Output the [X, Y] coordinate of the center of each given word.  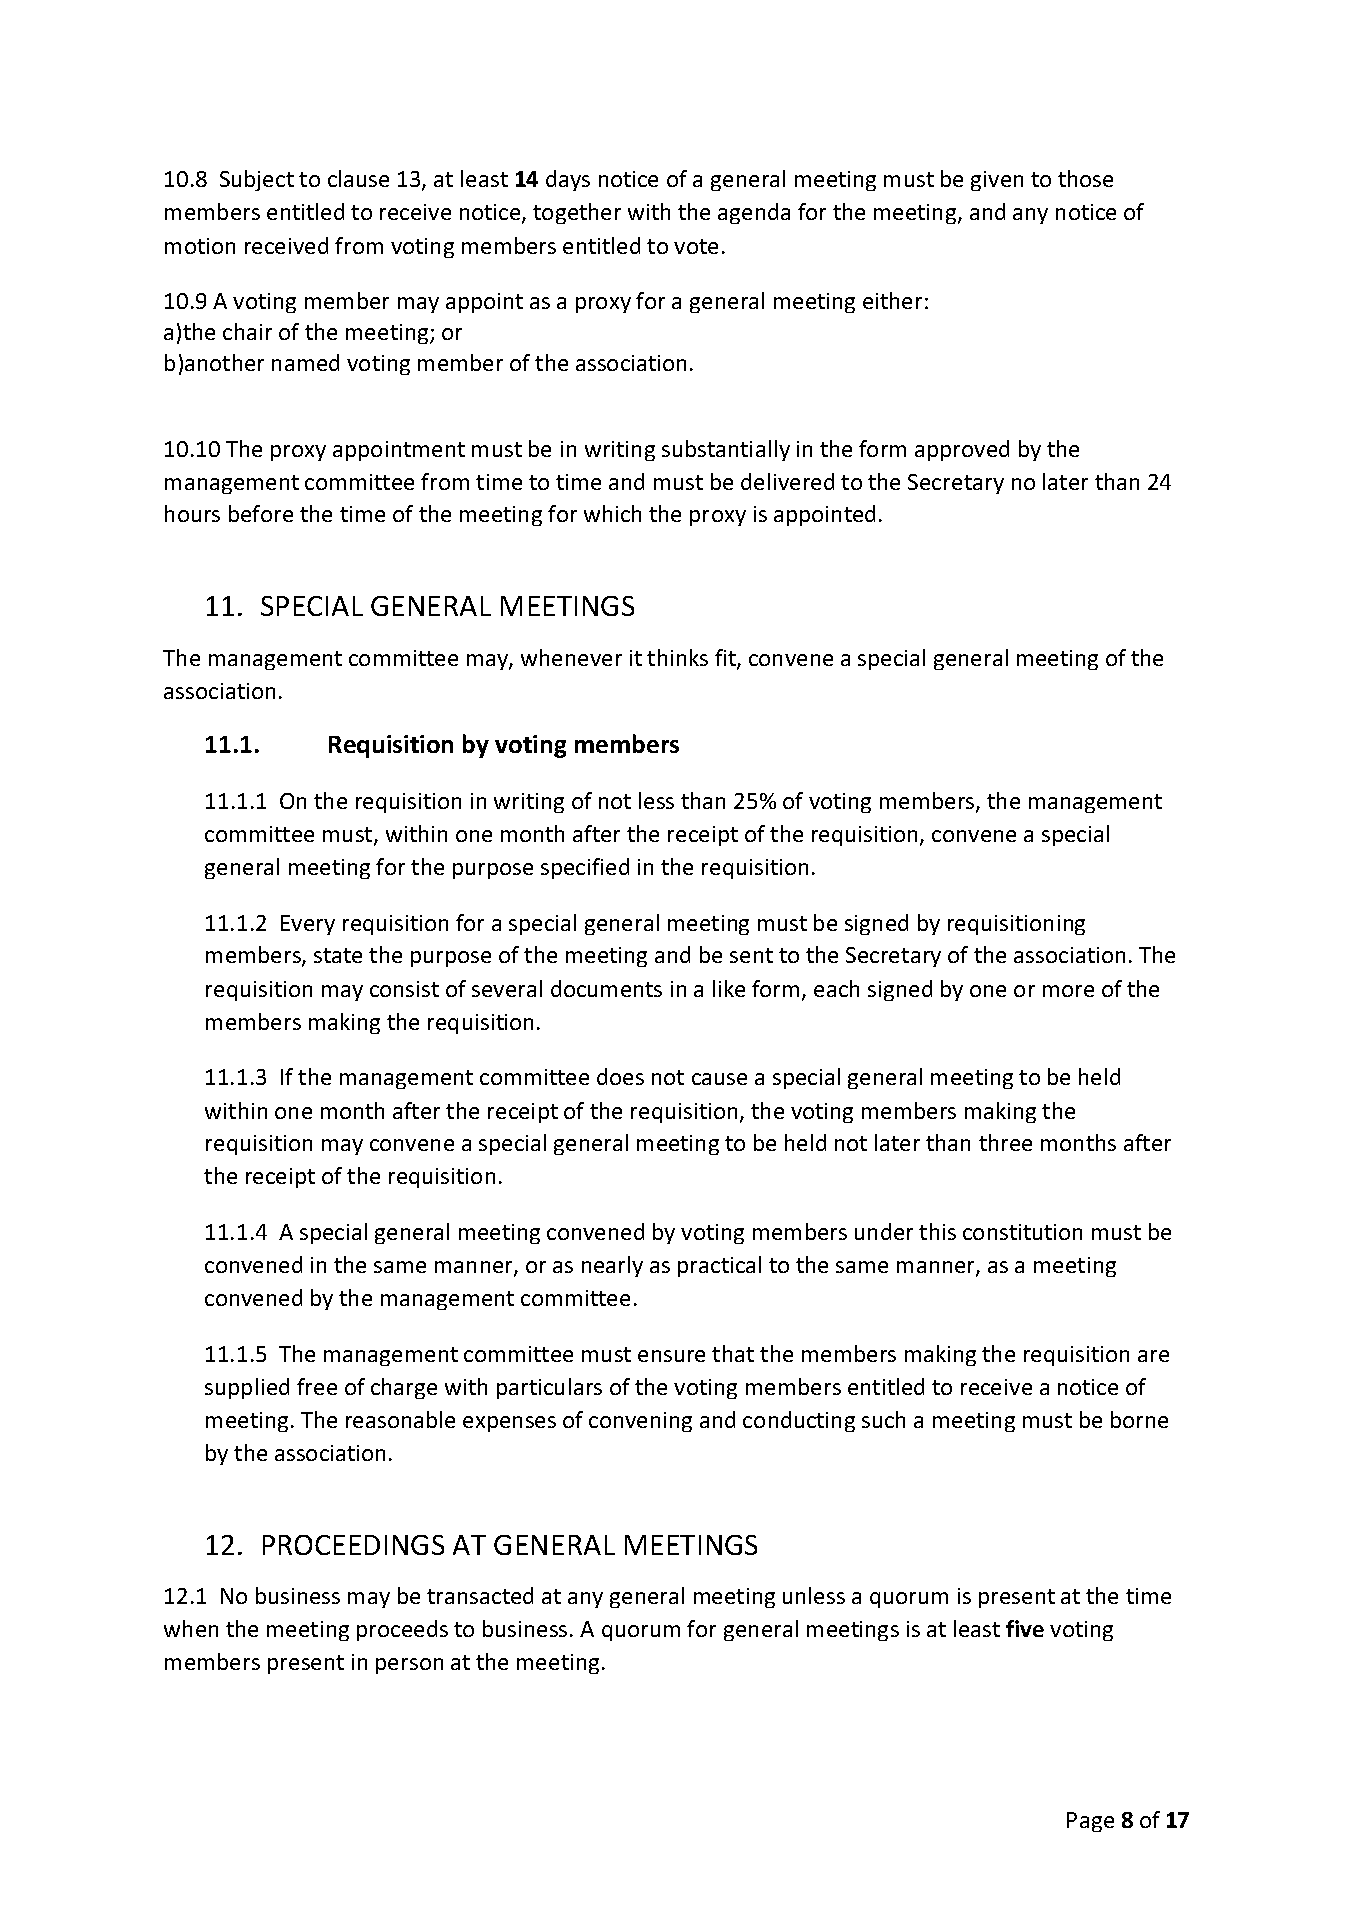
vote [696, 246]
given [997, 181]
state [338, 955]
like [729, 988]
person [409, 1666]
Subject [257, 180]
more [1068, 991]
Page [1090, 1822]
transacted [480, 1595]
